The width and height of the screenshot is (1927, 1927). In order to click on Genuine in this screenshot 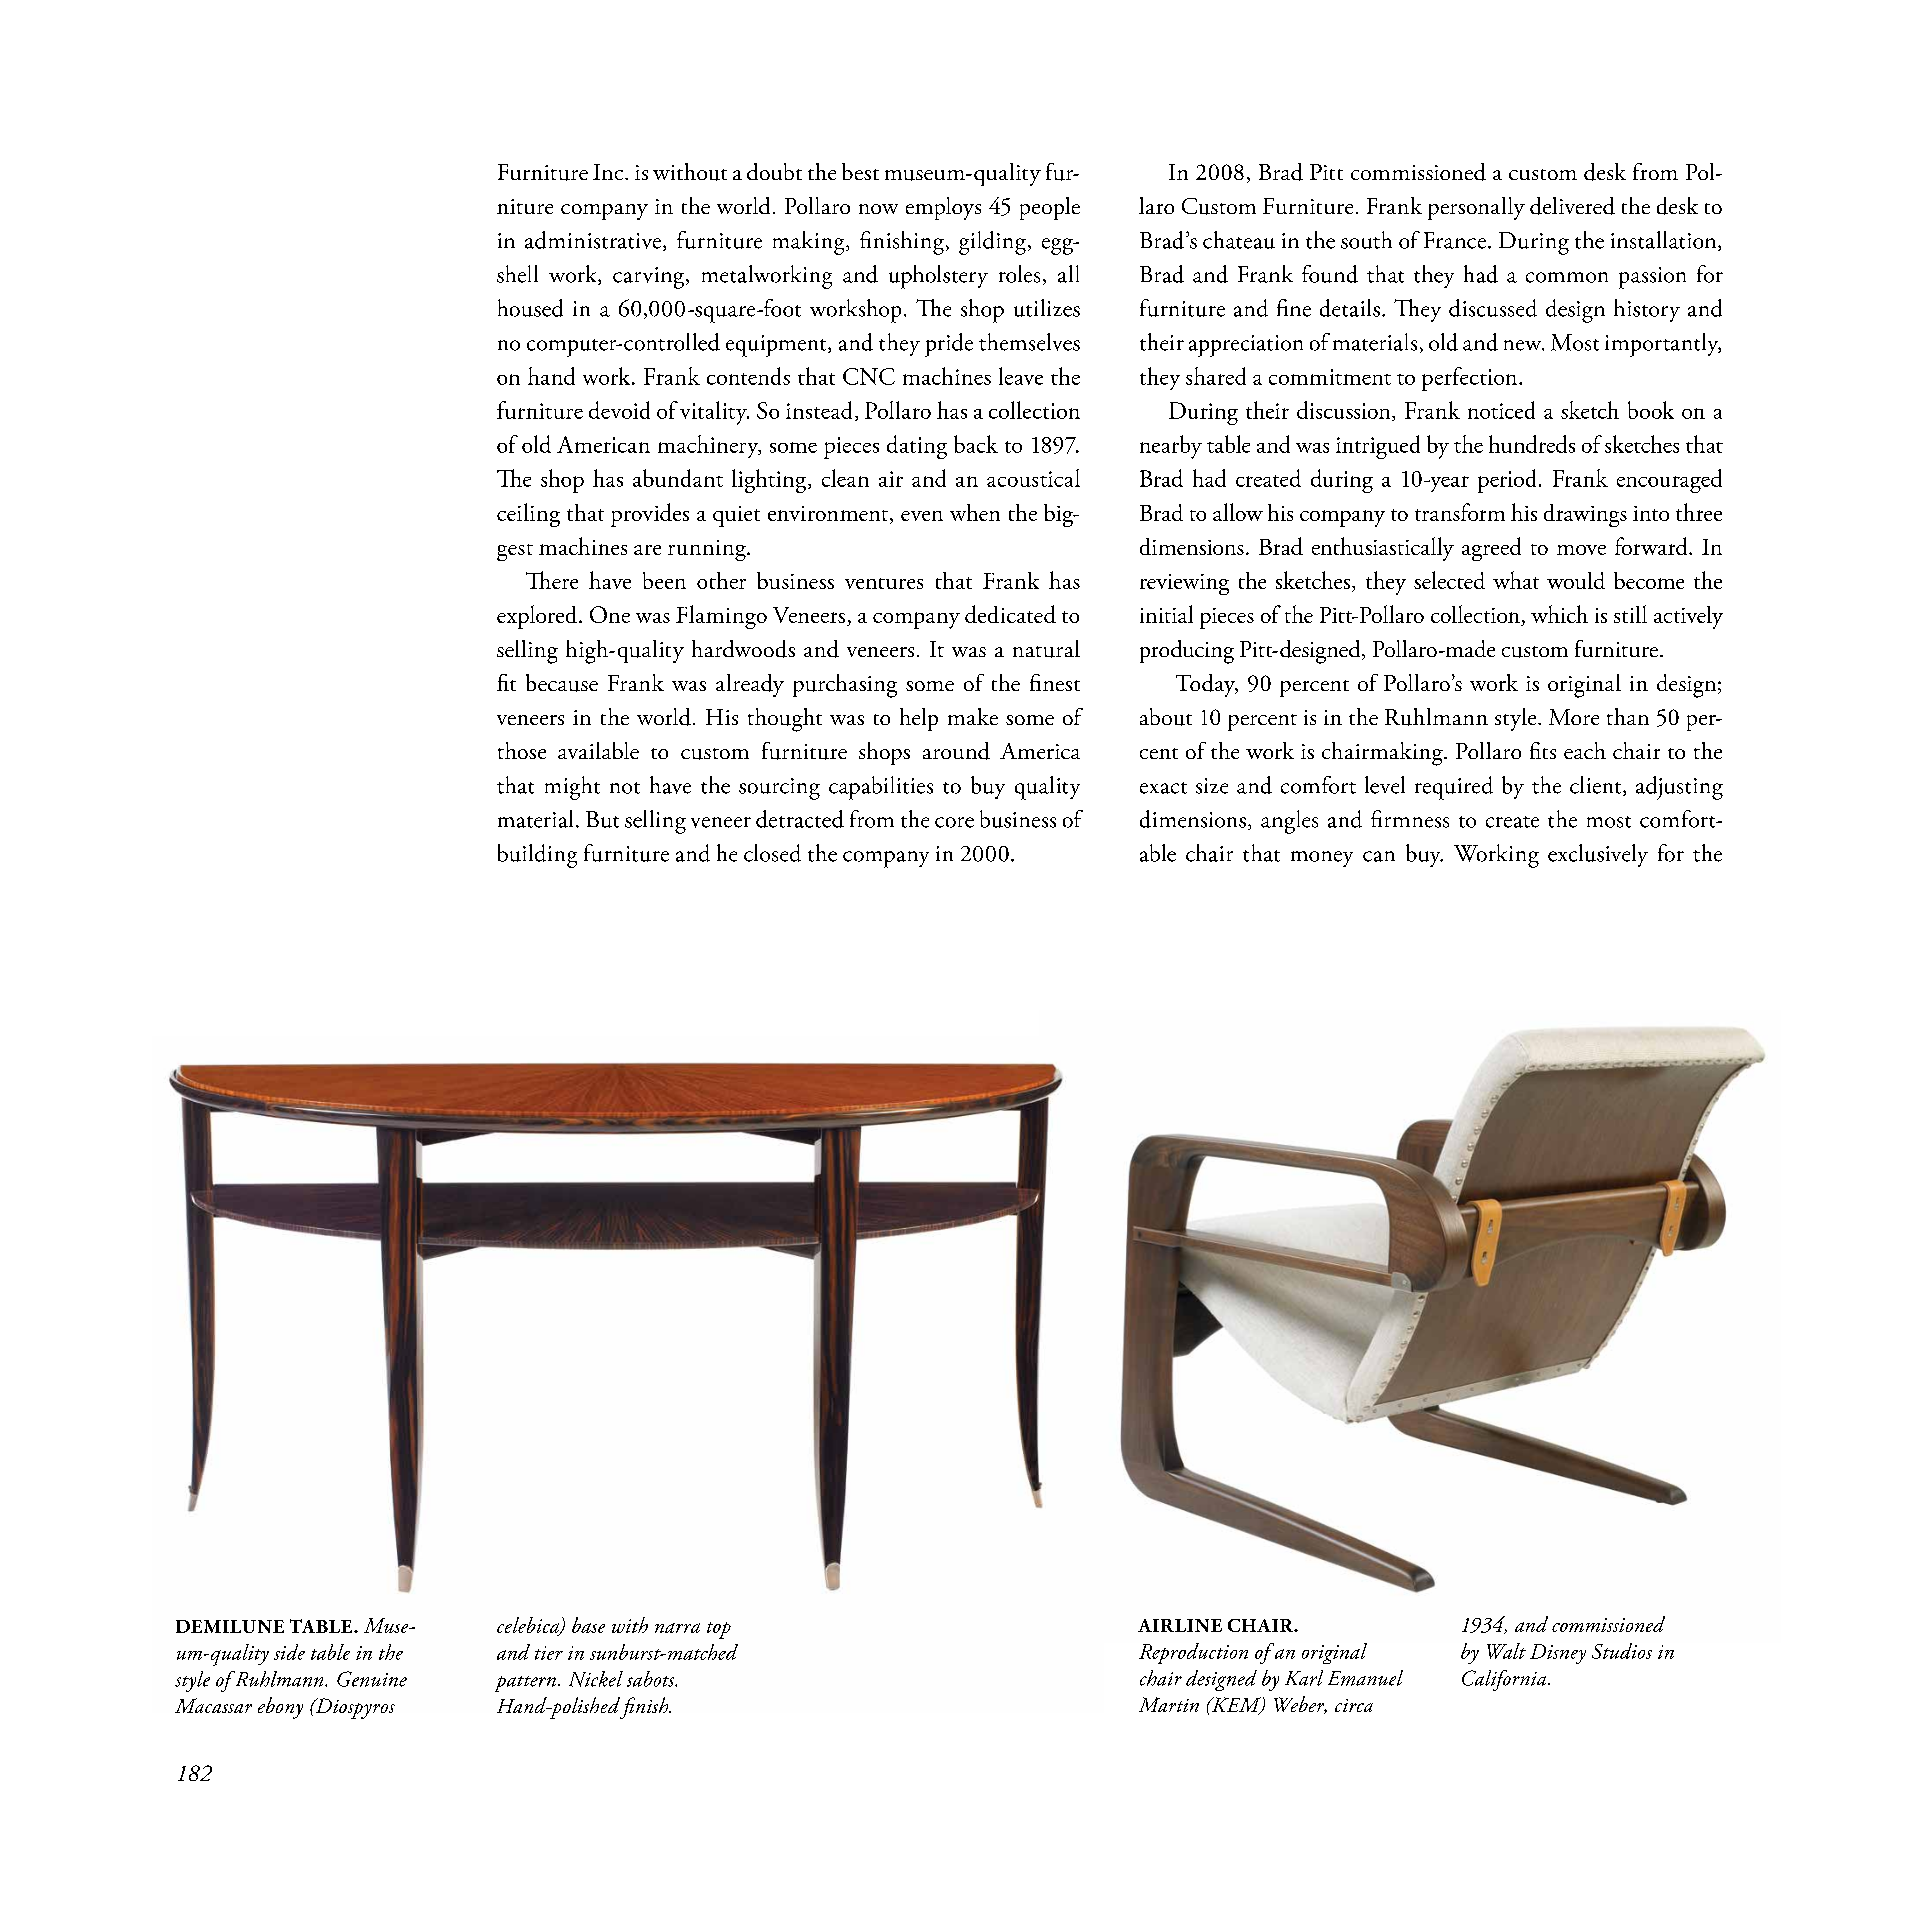, I will do `click(372, 1679)`.
